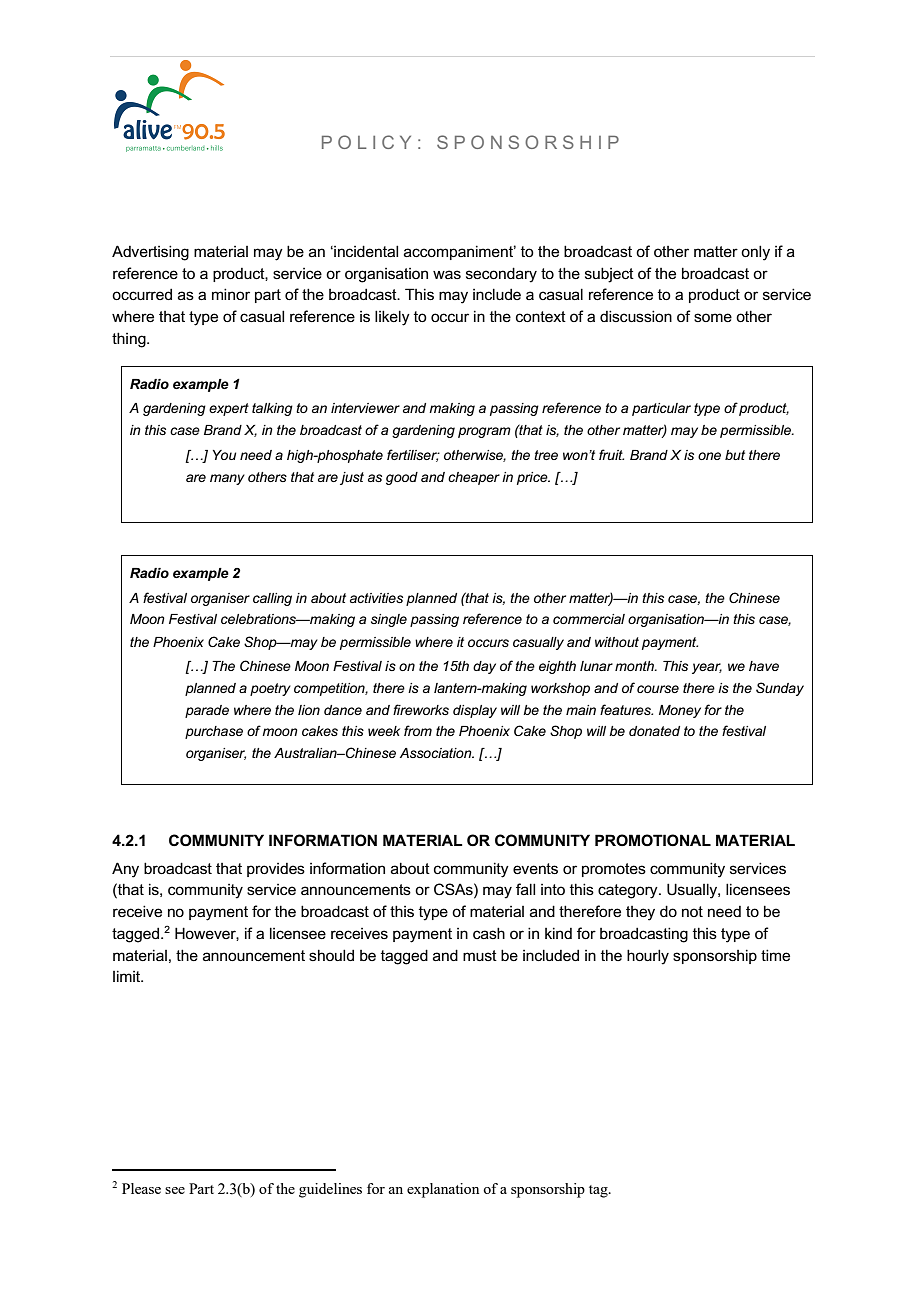  Describe the element at coordinates (474, 478) in the screenshot. I see `cheaper` at that location.
